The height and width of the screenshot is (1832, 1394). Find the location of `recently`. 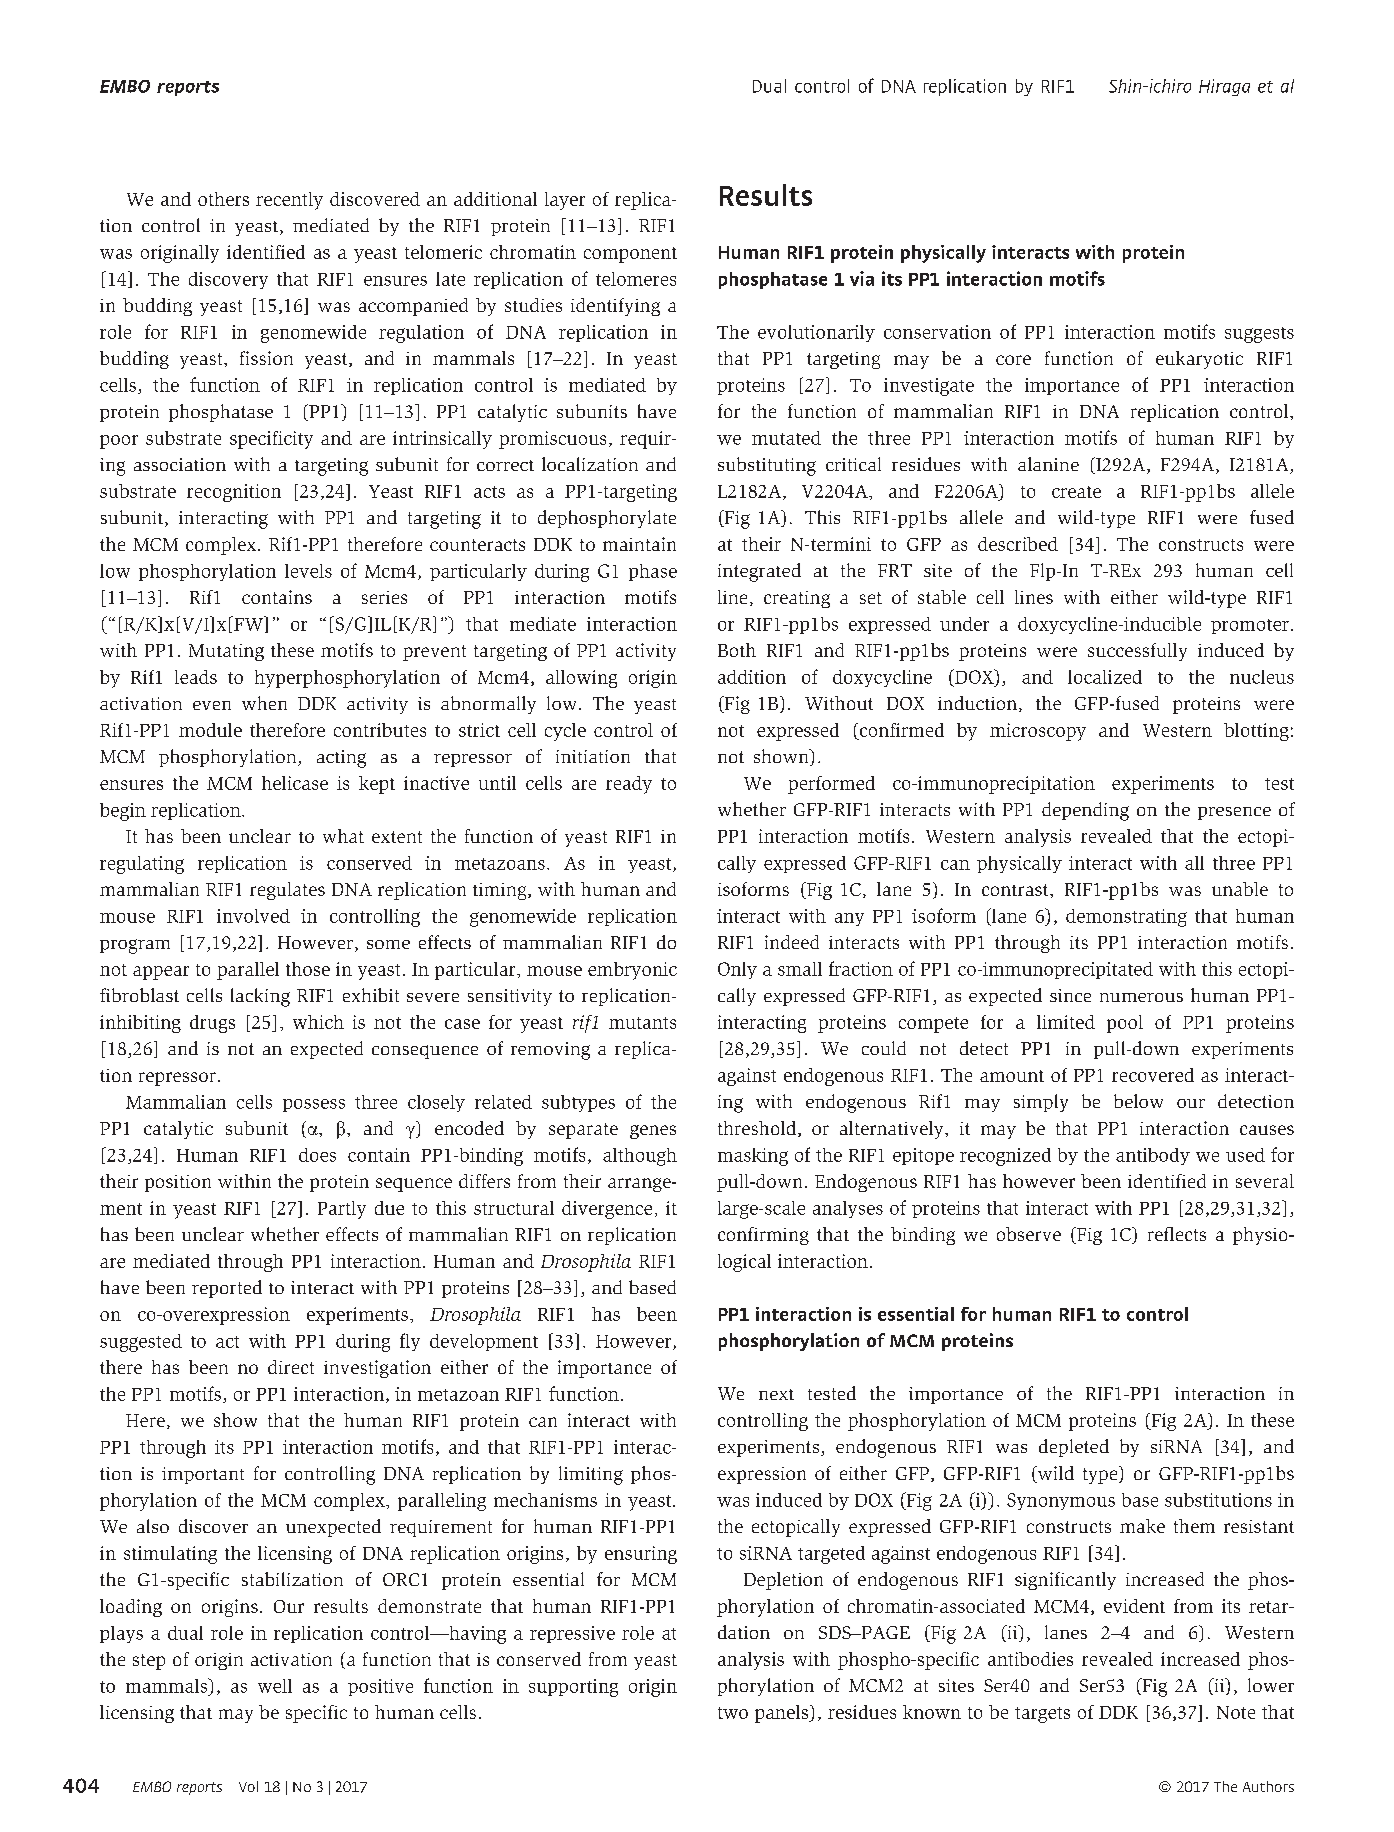

recently is located at coordinates (289, 201).
